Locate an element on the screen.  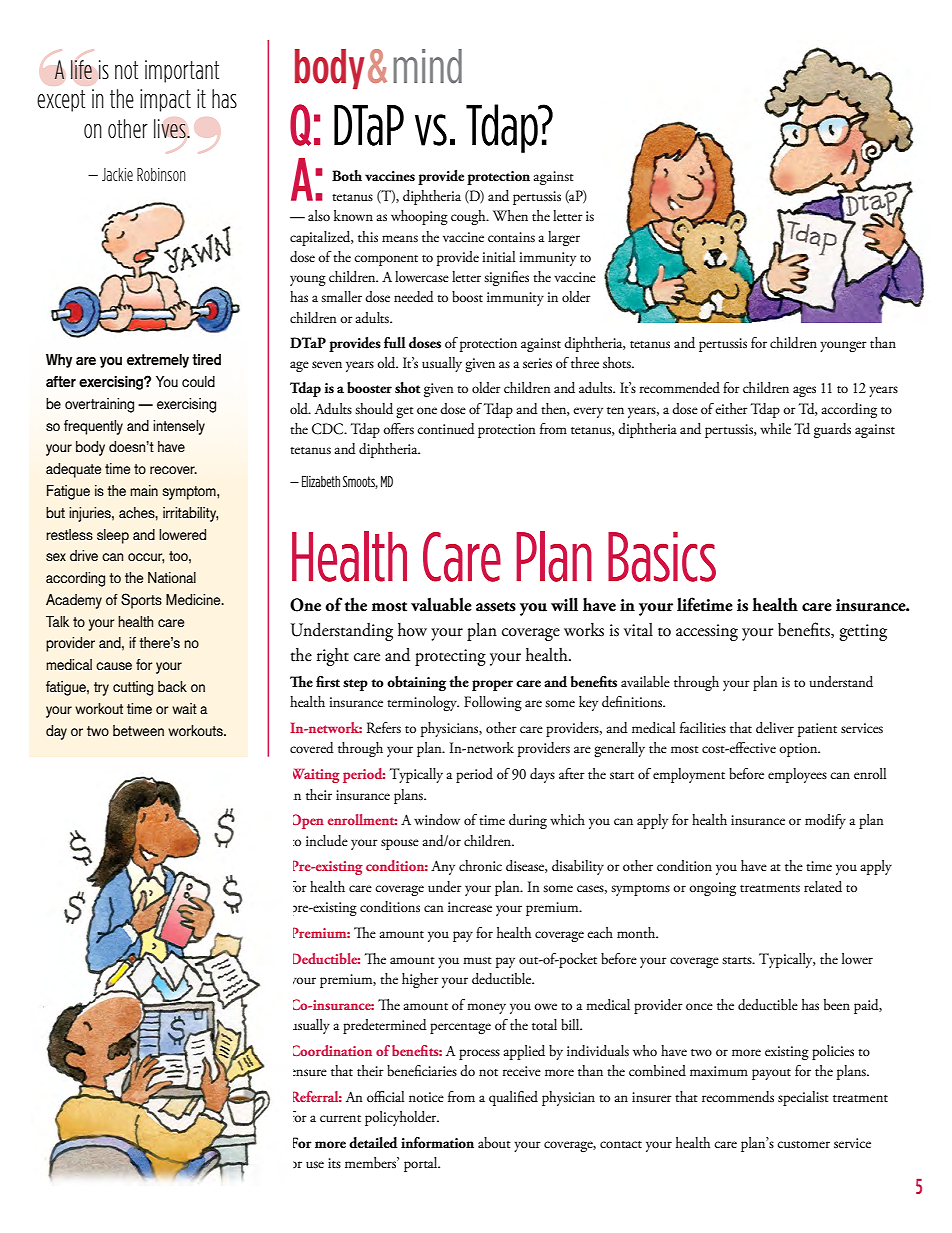
larger is located at coordinates (564, 238).
